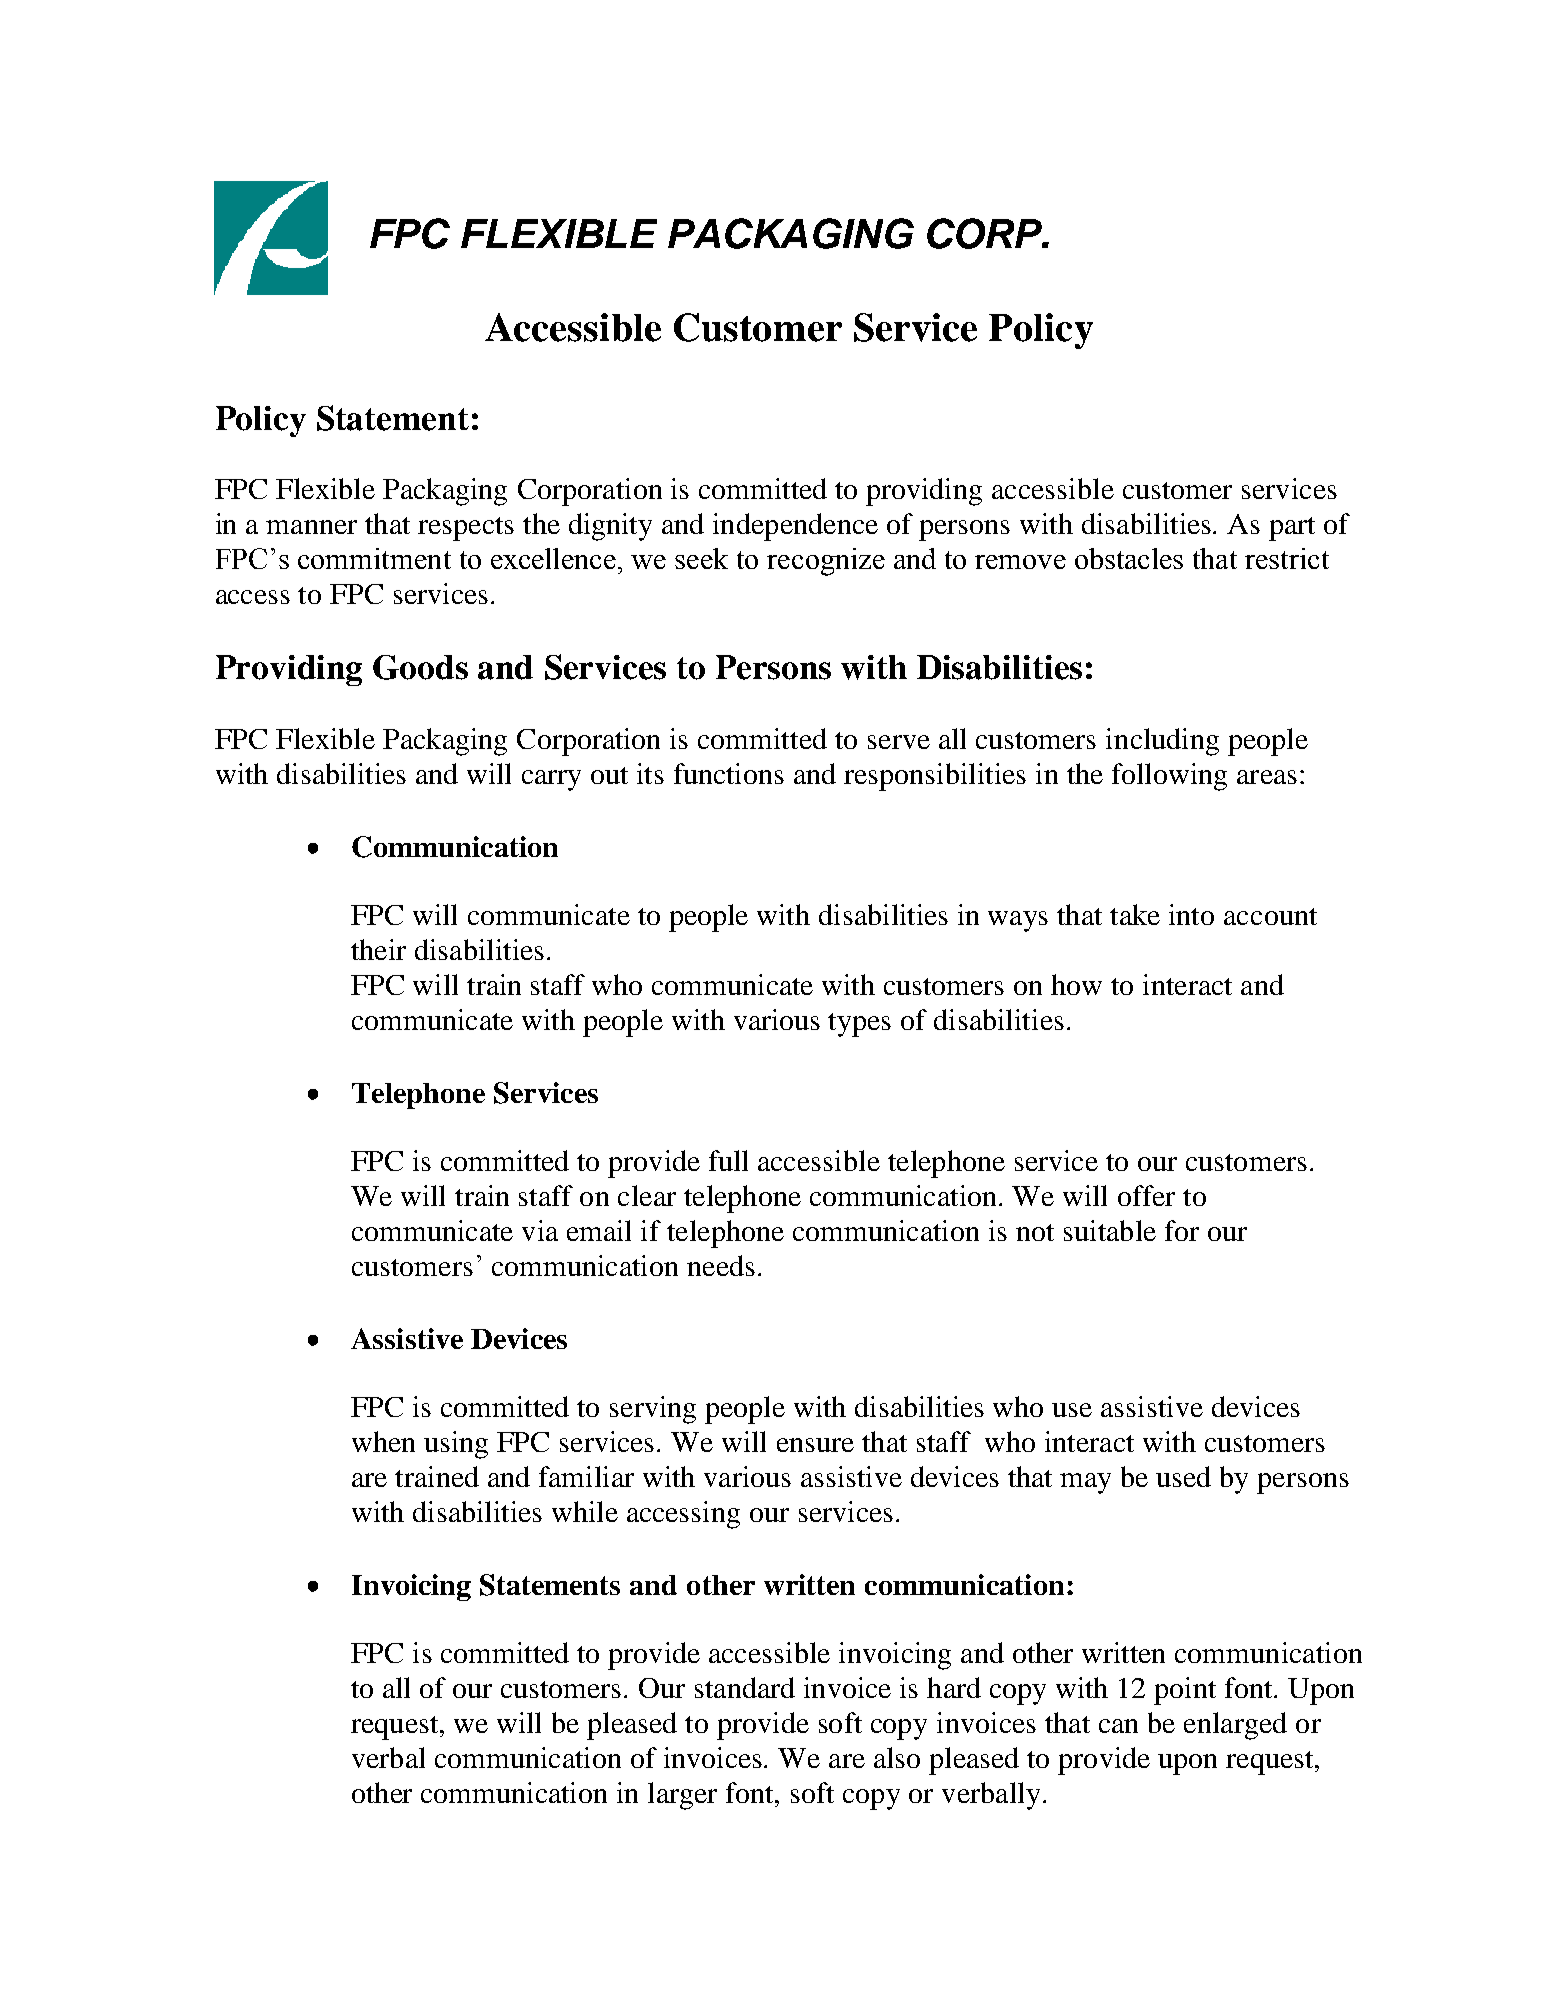 The image size is (1544, 1999). Describe the element at coordinates (682, 1796) in the document. I see `larger` at that location.
